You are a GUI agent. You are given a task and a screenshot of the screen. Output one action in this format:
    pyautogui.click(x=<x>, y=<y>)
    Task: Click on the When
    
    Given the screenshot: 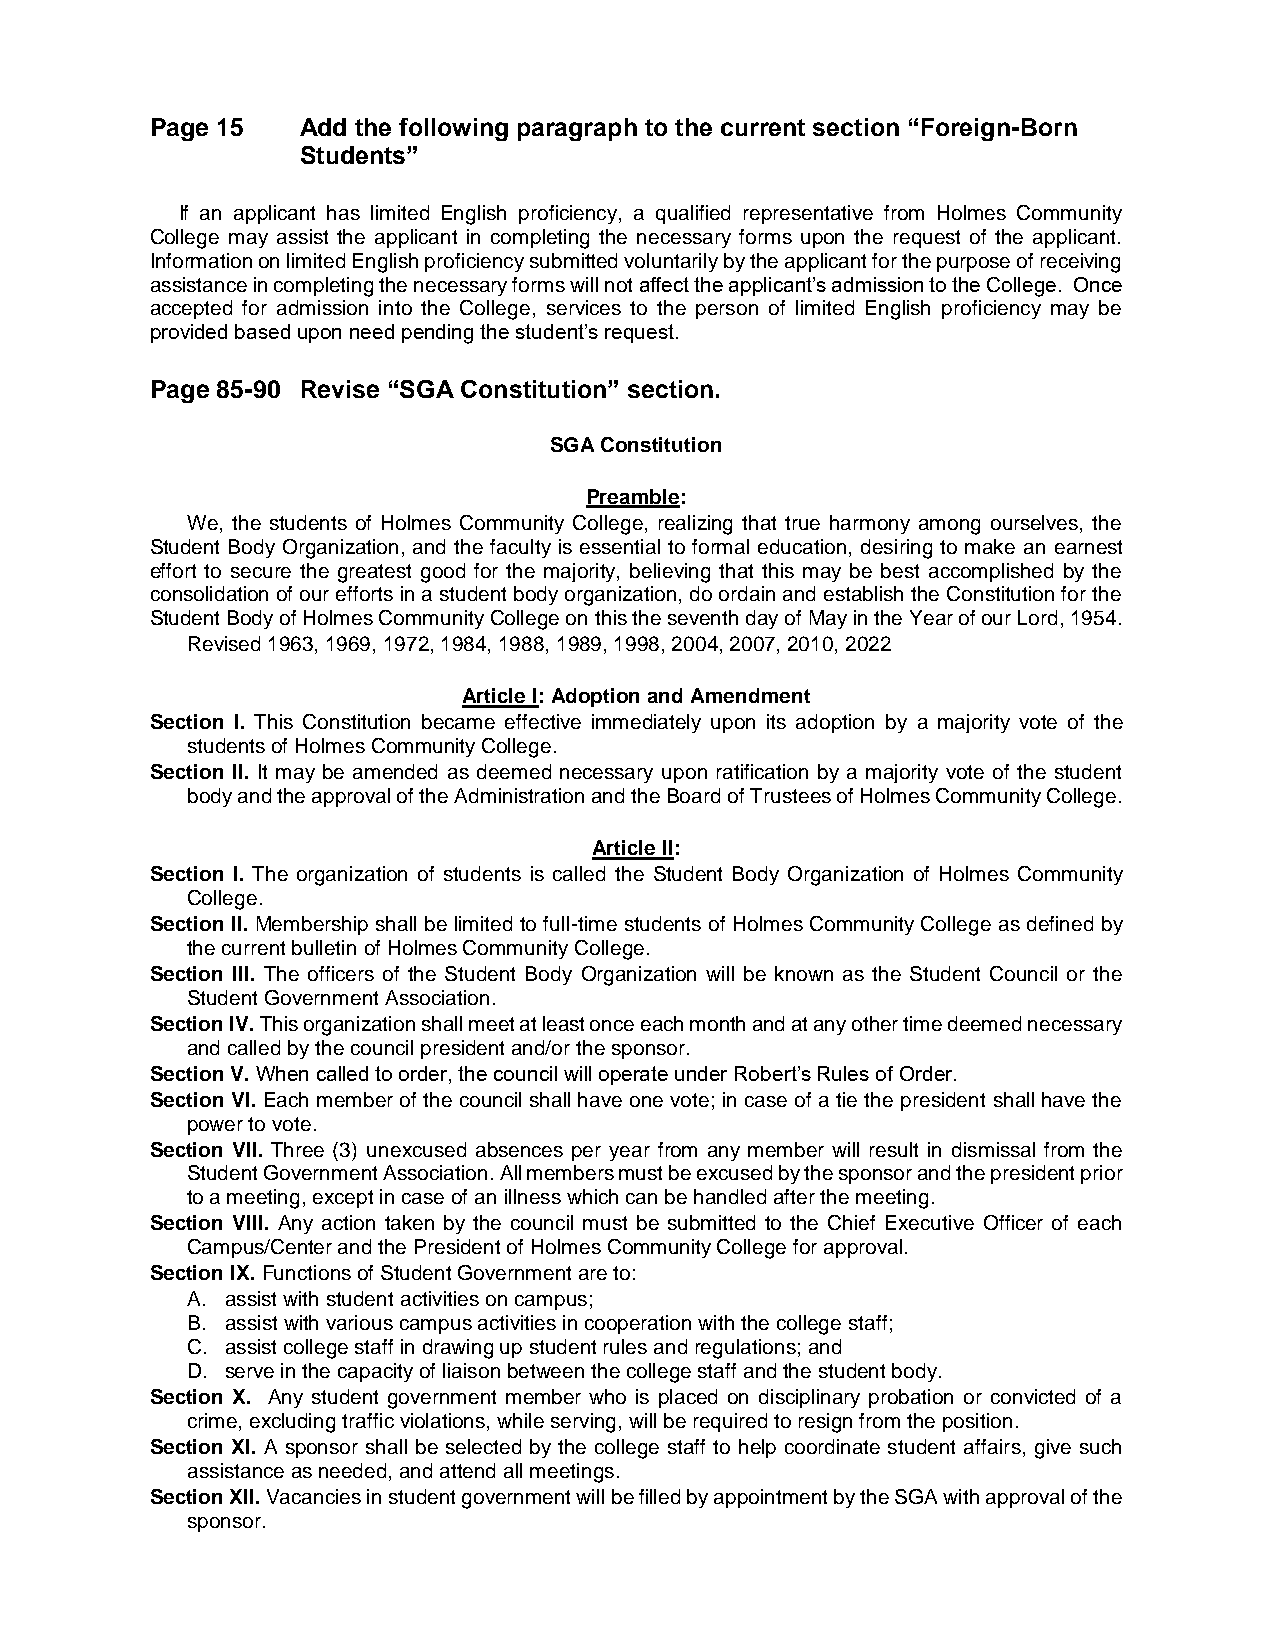 What is the action you would take?
    pyautogui.click(x=282, y=1073)
